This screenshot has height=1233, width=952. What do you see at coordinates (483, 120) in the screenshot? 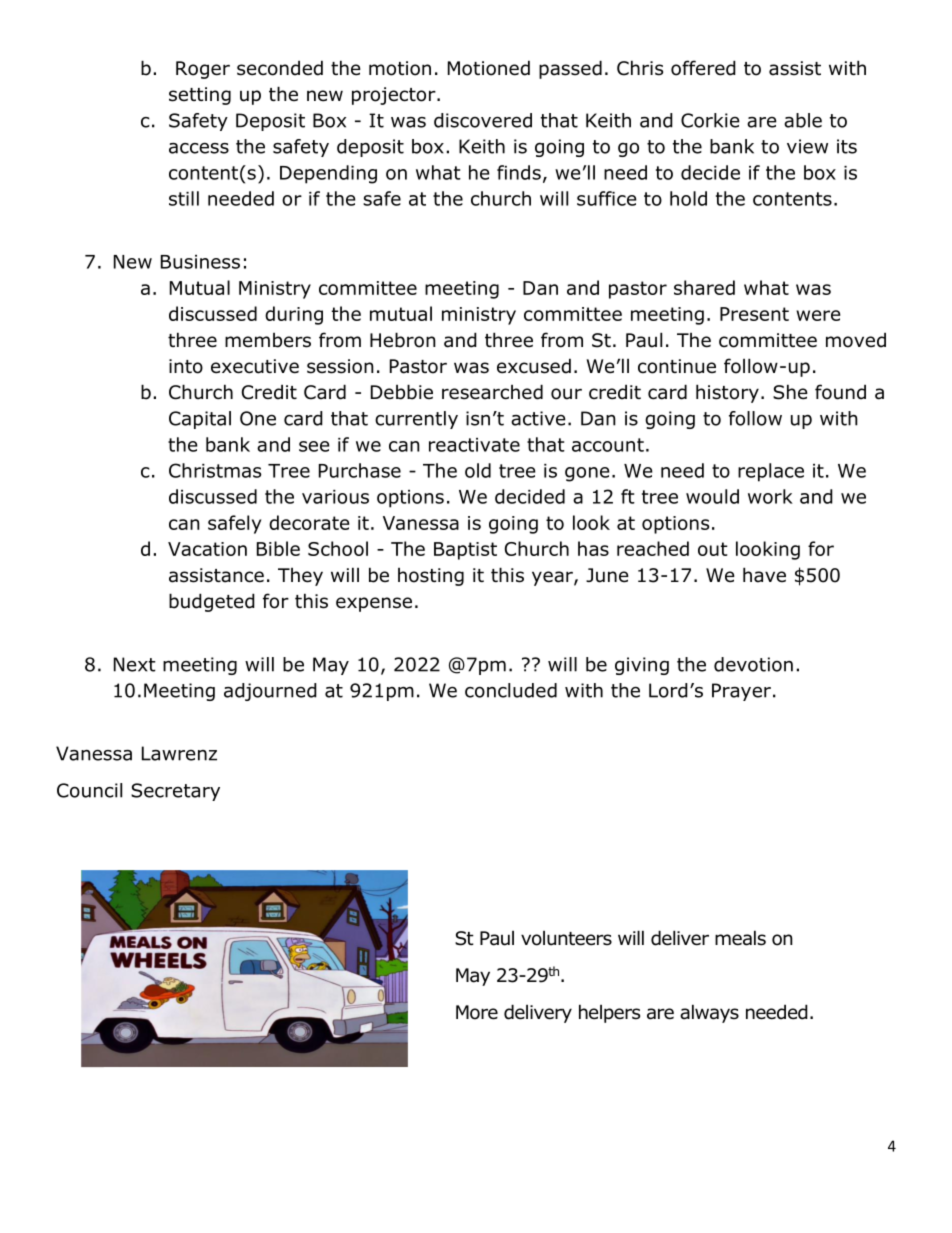
I see `discovered` at bounding box center [483, 120].
